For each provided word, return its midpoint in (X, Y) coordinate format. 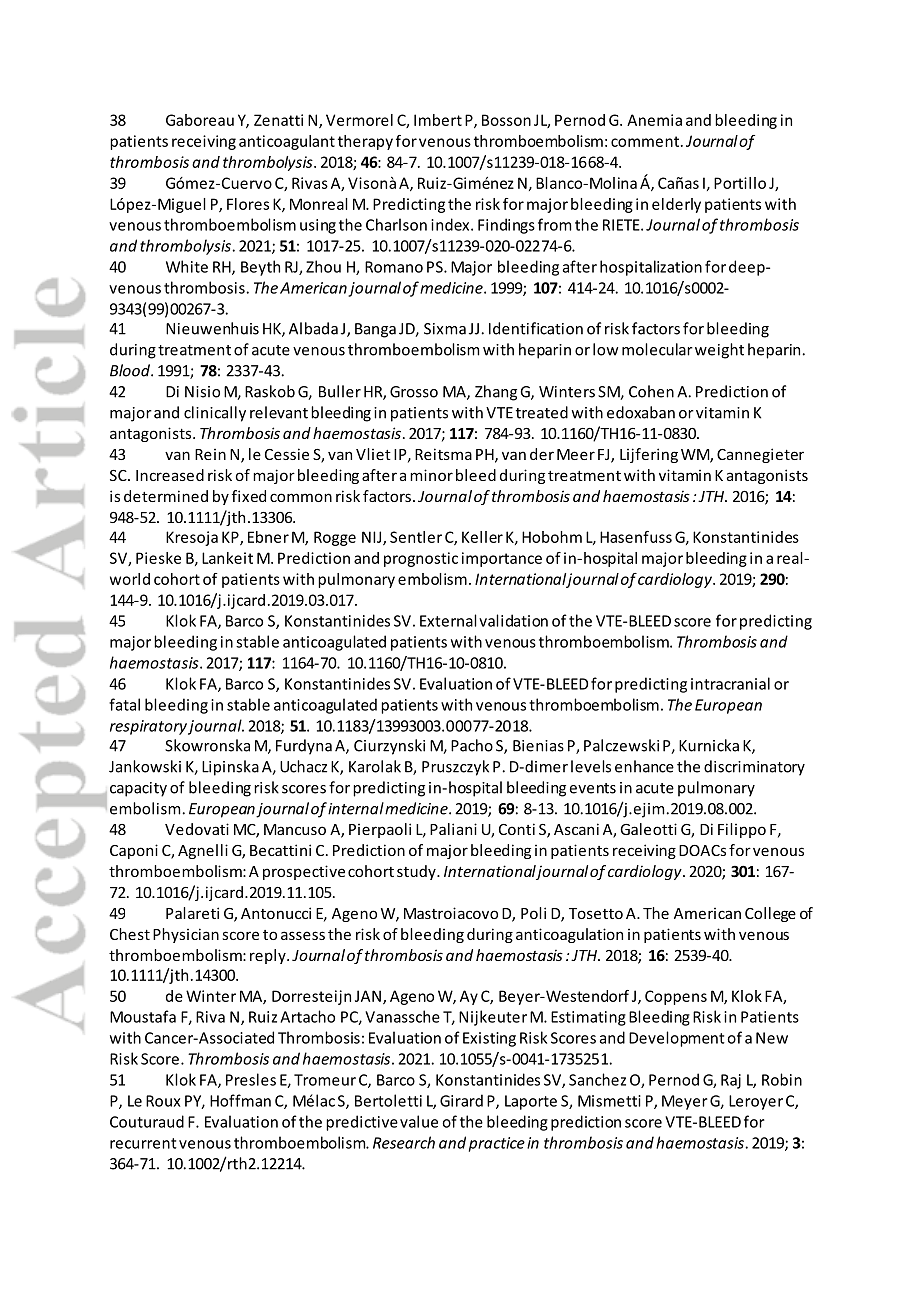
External (448, 620)
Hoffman (240, 1100)
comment (645, 141)
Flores (248, 204)
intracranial (730, 683)
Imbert (438, 120)
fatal (124, 704)
